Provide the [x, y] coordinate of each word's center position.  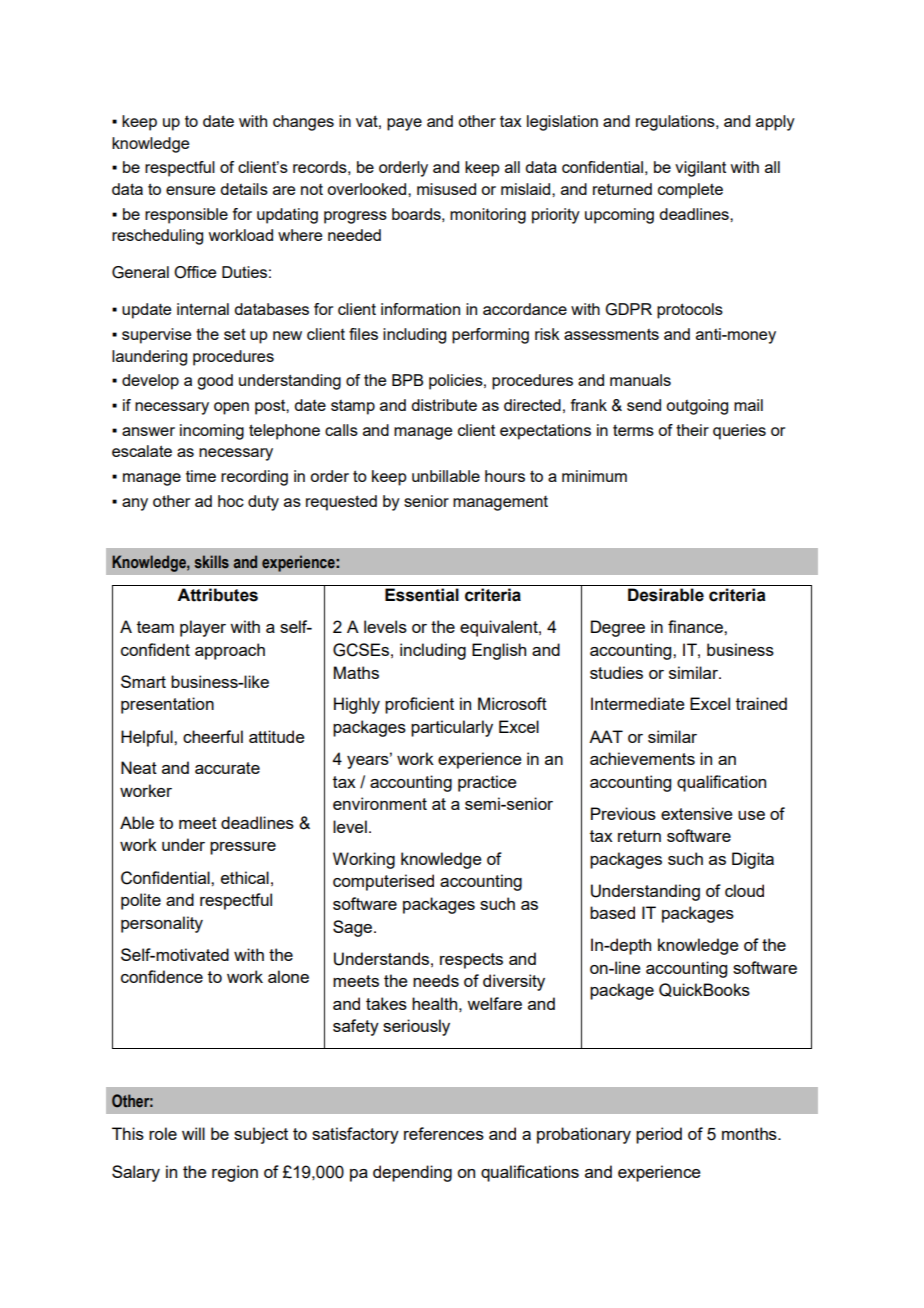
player [203, 628]
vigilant [700, 169]
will [193, 1133]
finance [696, 626]
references [444, 1133]
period [659, 1135]
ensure [190, 190]
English [499, 651]
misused [446, 189]
